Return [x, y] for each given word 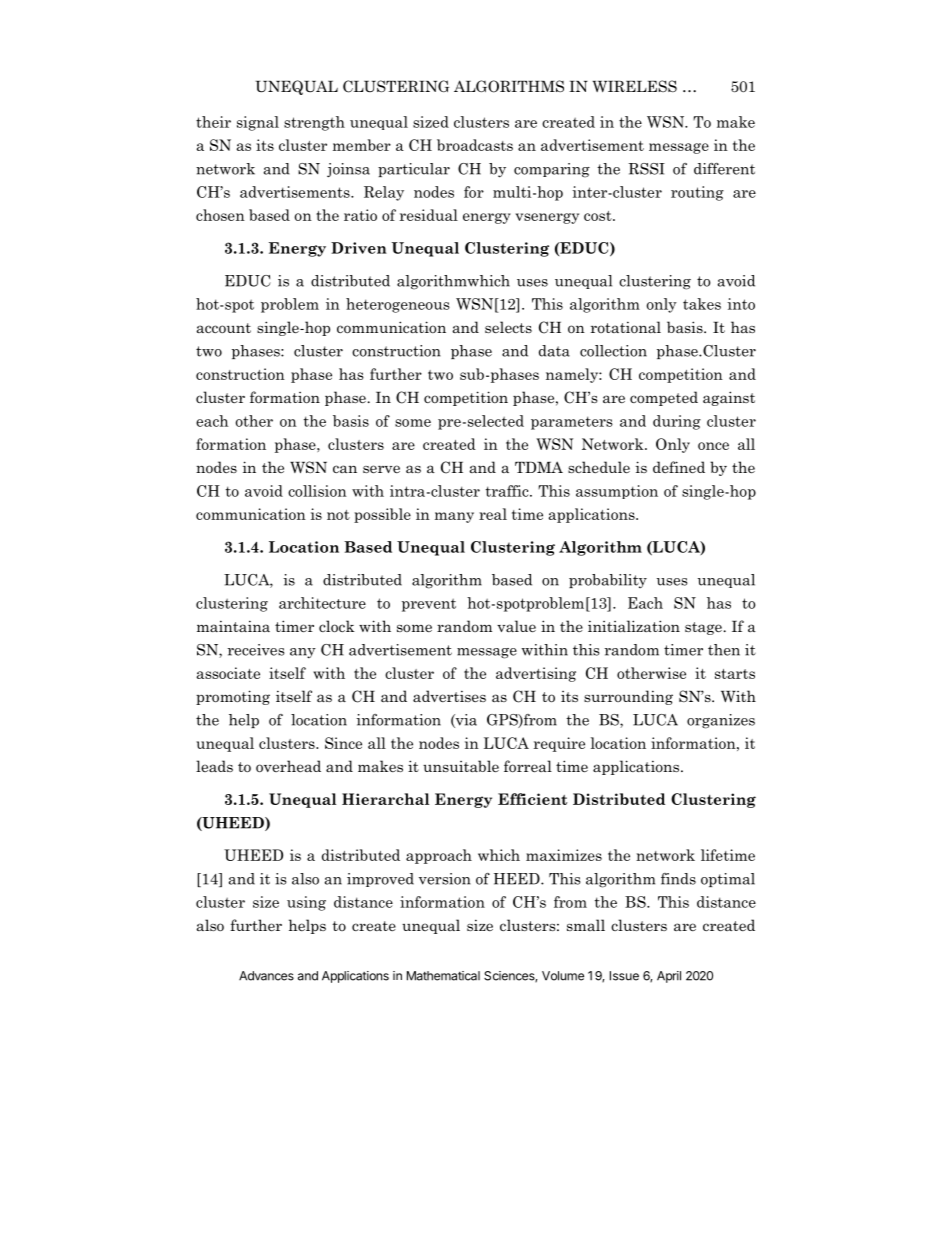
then [724, 650]
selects [508, 327]
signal [258, 123]
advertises [449, 696]
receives [256, 650]
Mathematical [443, 976]
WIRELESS [634, 86]
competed [664, 398]
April [669, 977]
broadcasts [475, 145]
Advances [266, 976]
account [224, 328]
